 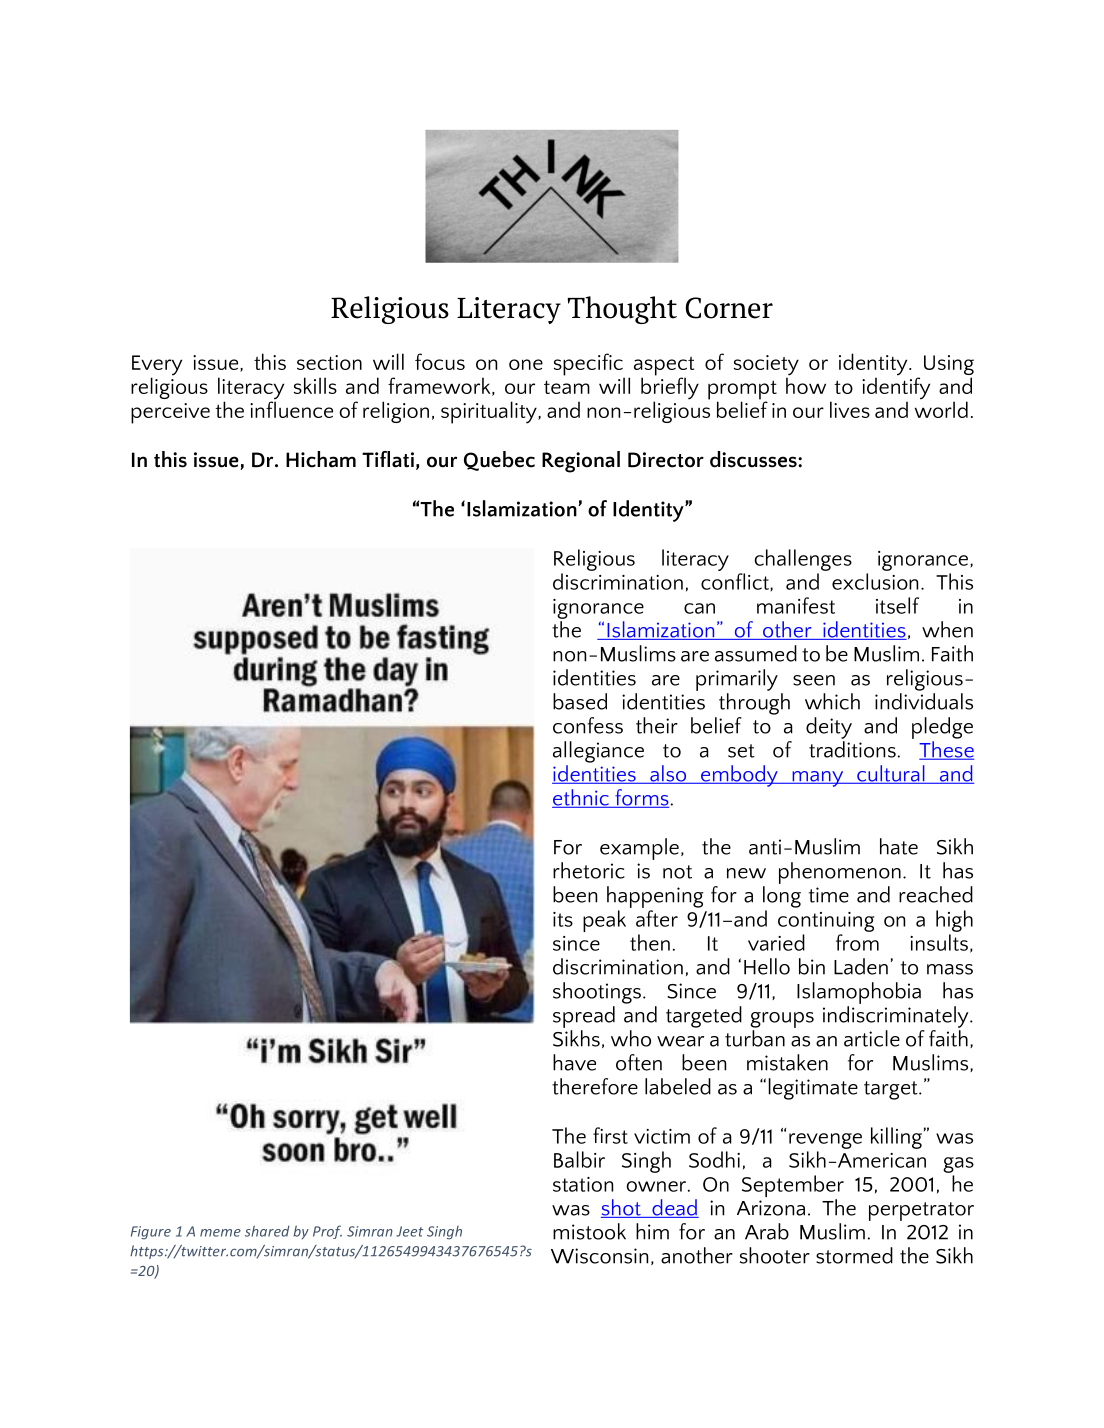 I want to click on cultural, so click(x=891, y=774).
